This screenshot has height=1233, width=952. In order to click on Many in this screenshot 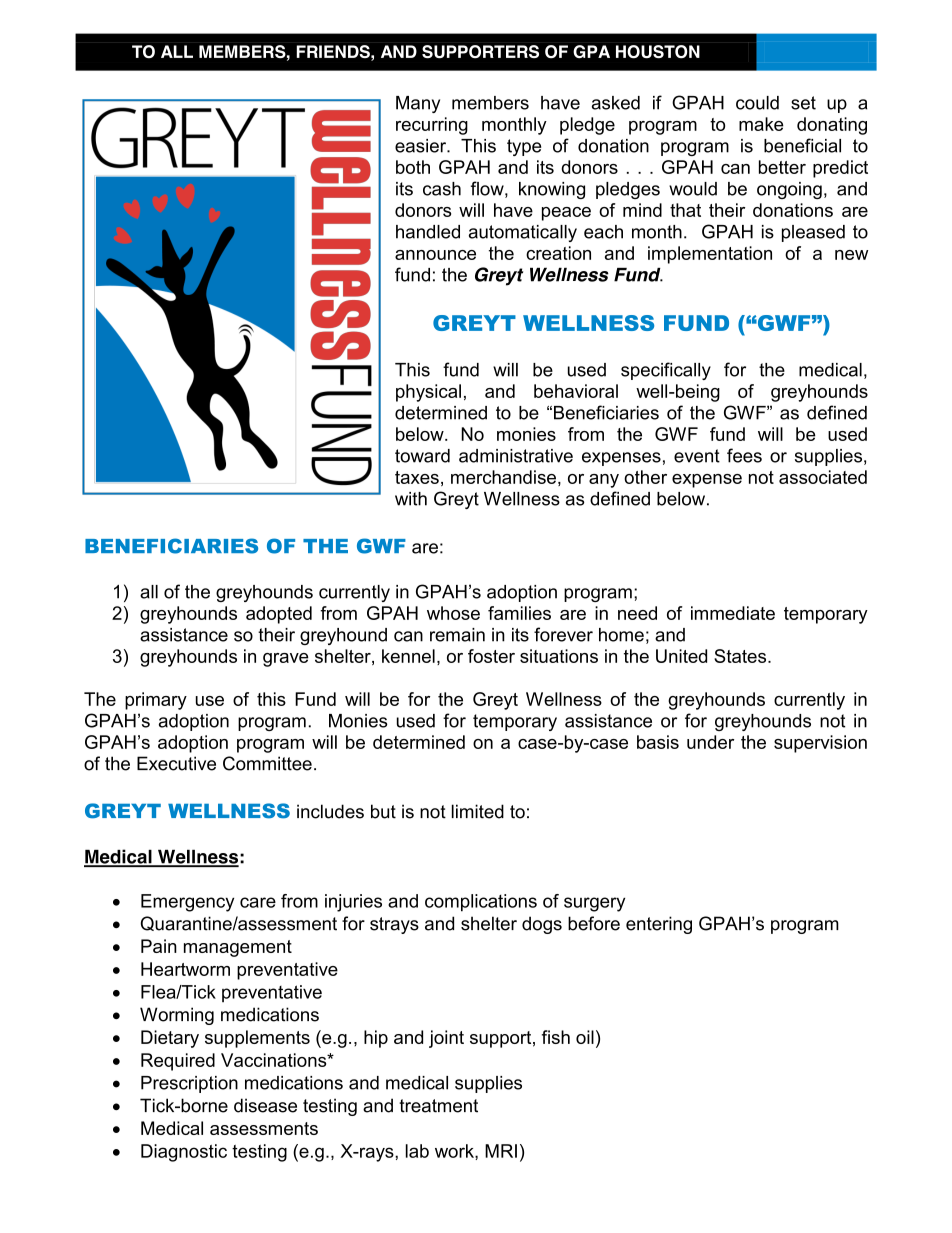, I will do `click(418, 104)`.
